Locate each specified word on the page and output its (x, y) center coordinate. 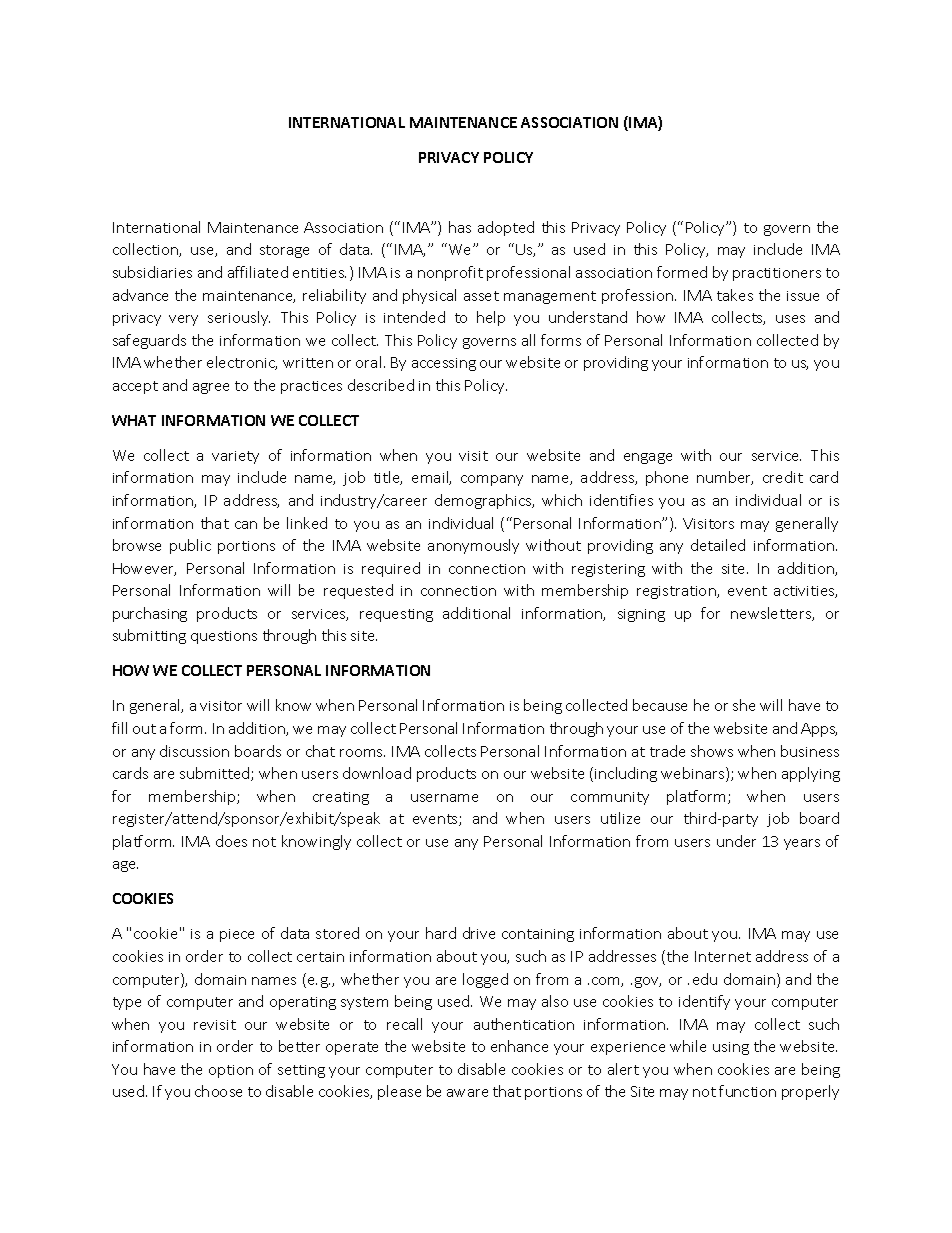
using (731, 1048)
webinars (694, 774)
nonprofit (450, 273)
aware (467, 1093)
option (231, 1071)
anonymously (473, 546)
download (377, 773)
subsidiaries (152, 272)
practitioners (777, 274)
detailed (718, 545)
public (190, 546)
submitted (216, 774)
